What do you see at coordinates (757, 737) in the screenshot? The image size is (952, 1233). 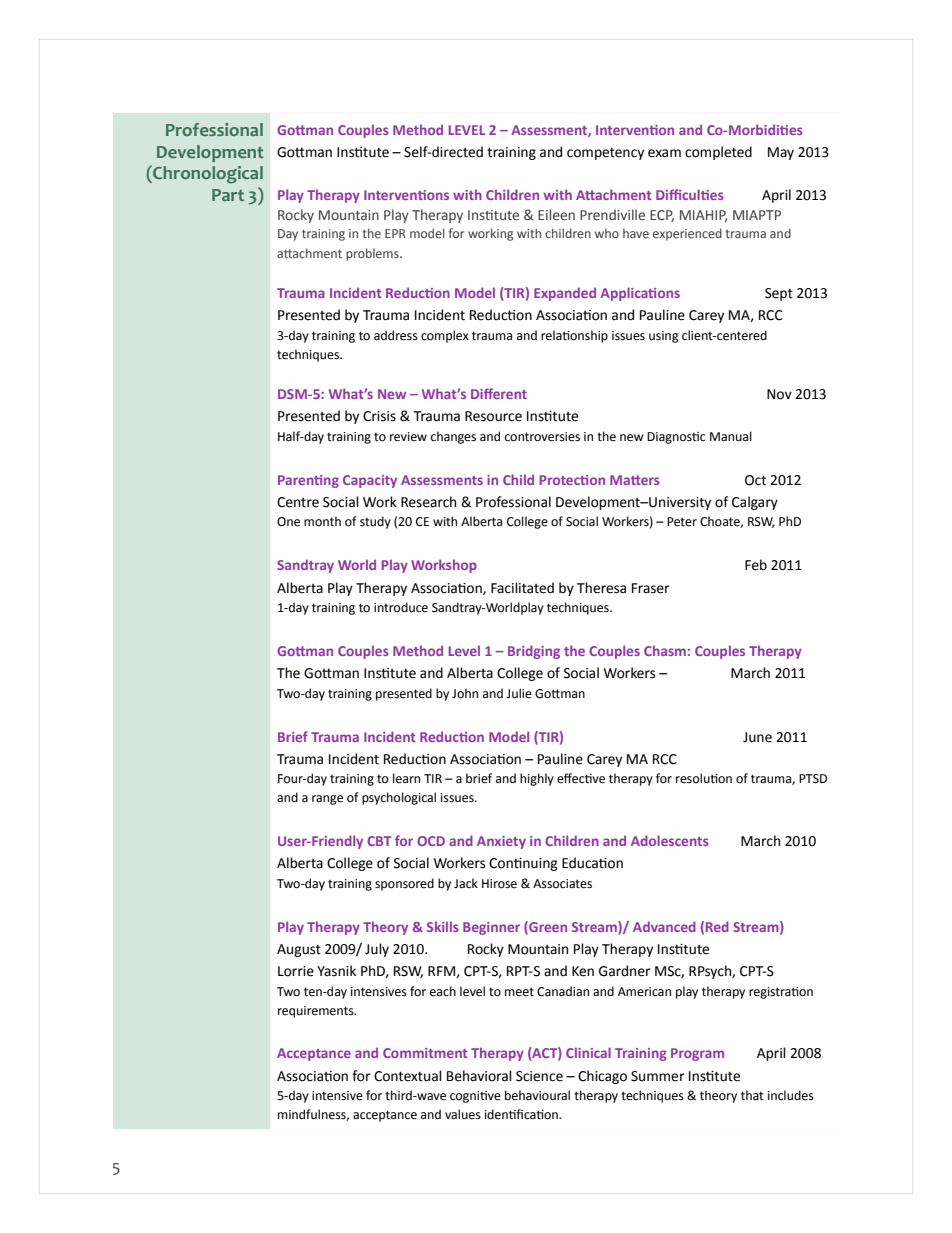 I see `June` at bounding box center [757, 737].
